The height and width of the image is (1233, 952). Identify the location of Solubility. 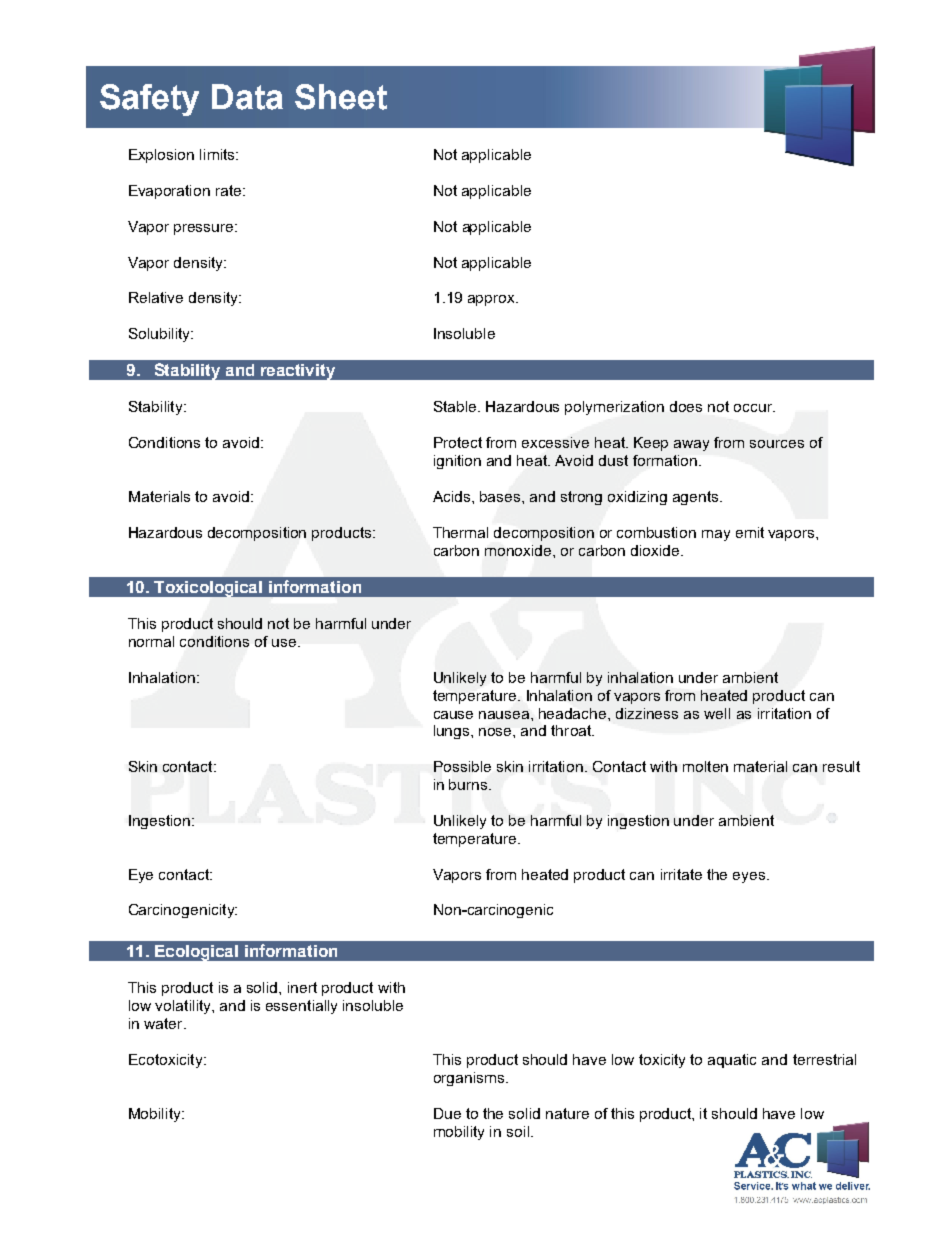
(161, 335).
